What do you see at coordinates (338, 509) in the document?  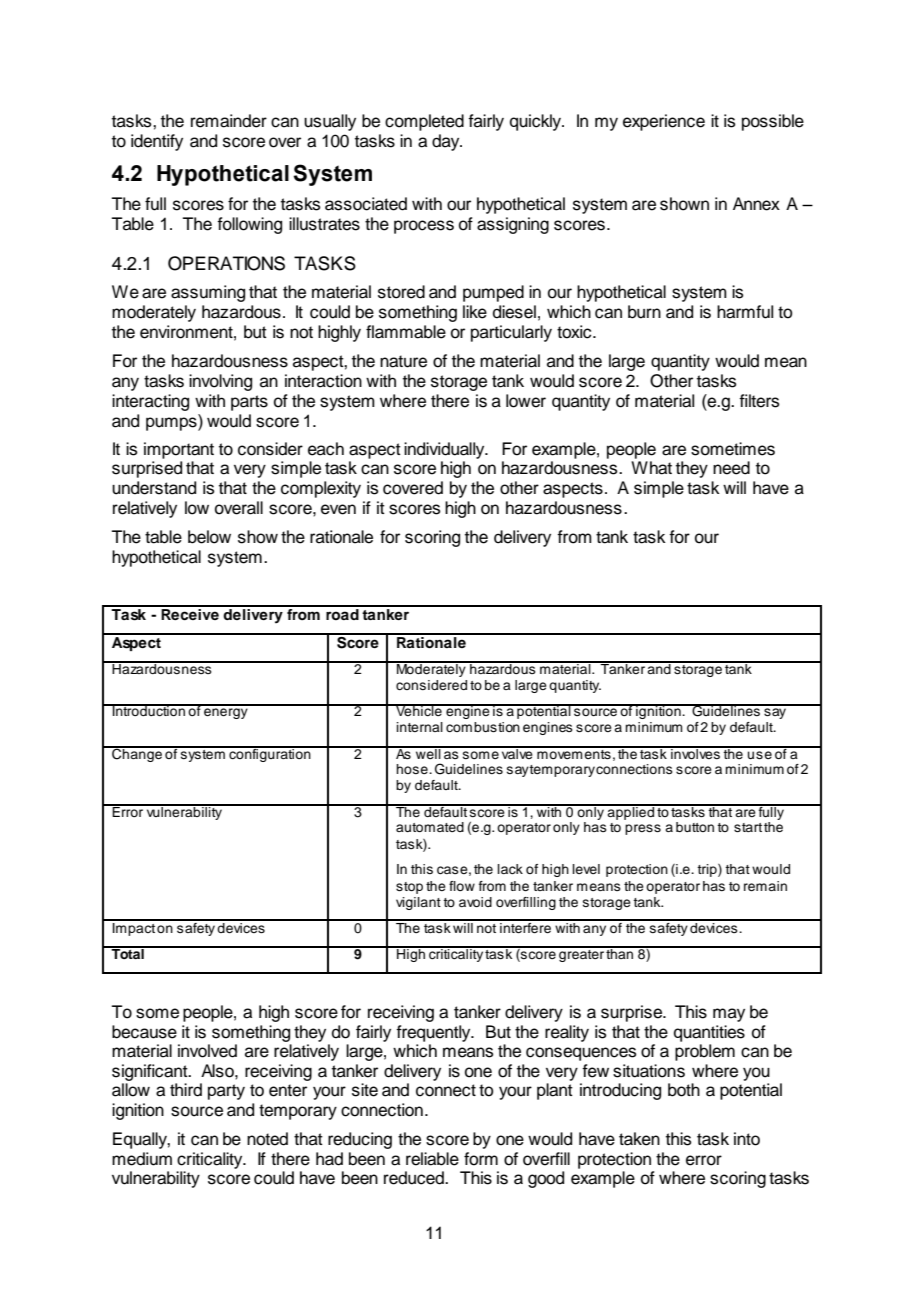 I see `even` at bounding box center [338, 509].
